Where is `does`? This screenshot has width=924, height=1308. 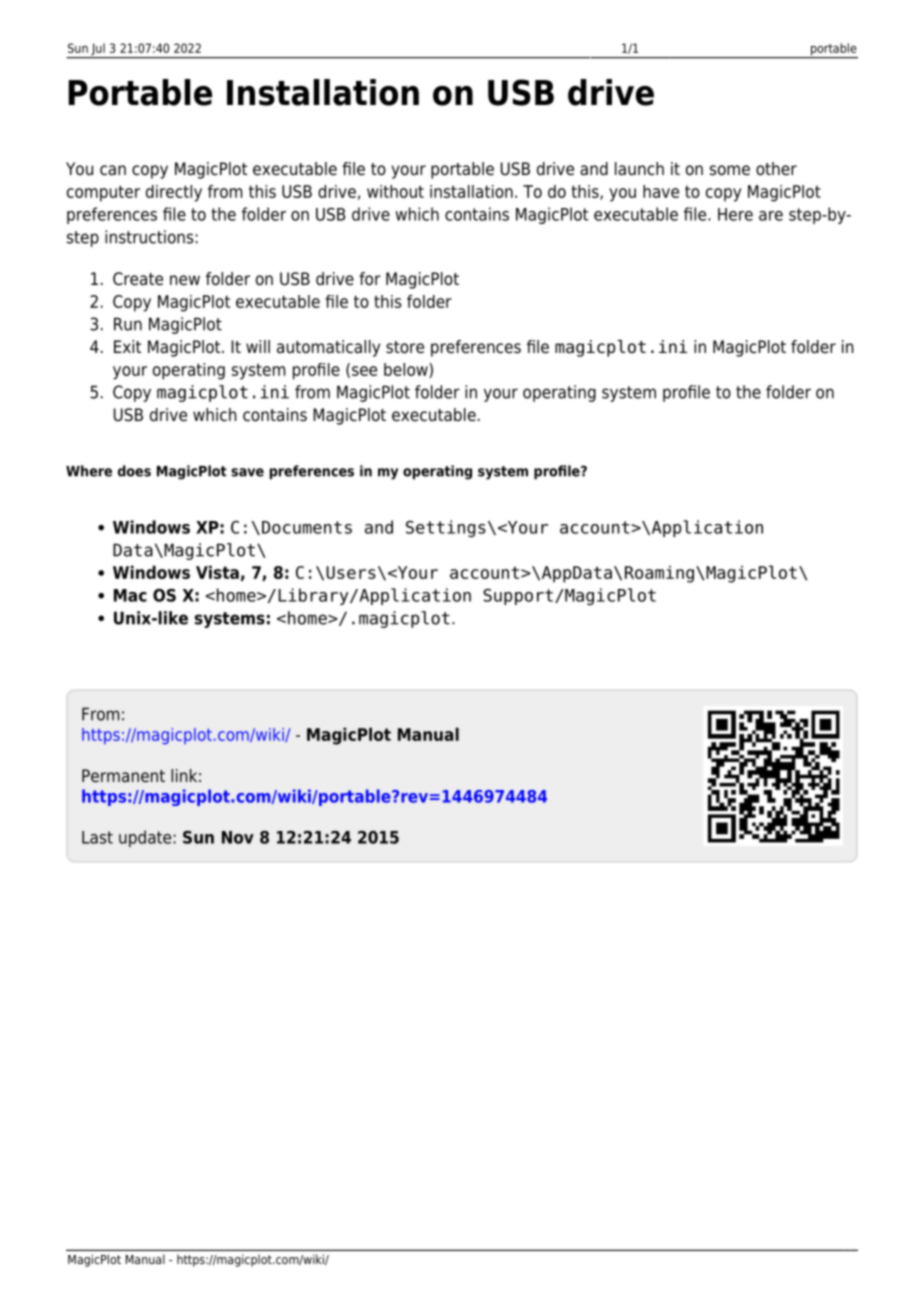 does is located at coordinates (134, 471).
